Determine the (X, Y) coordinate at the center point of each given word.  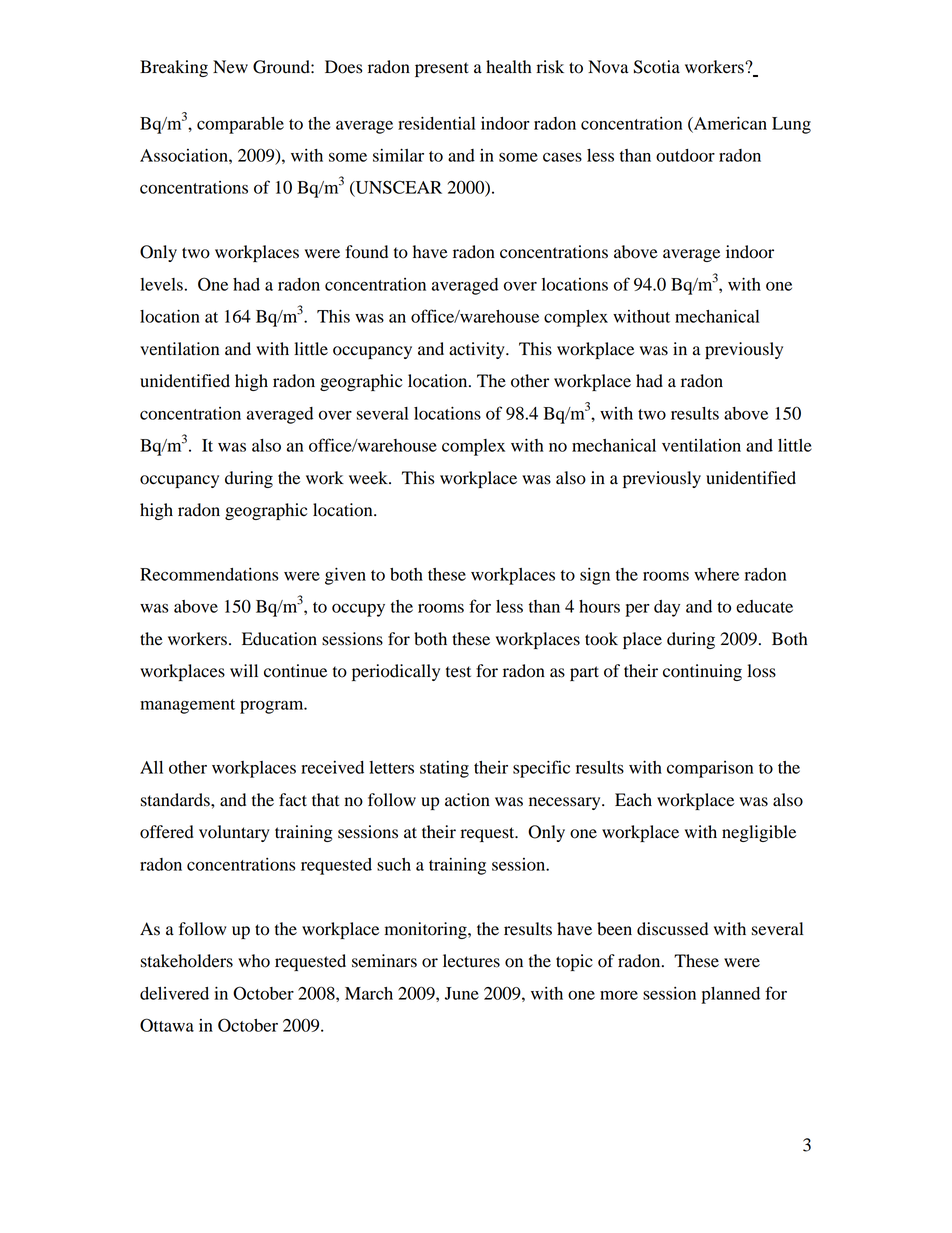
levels (161, 284)
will (244, 670)
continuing (702, 672)
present (442, 69)
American (729, 124)
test (458, 672)
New (230, 67)
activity (478, 350)
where (716, 574)
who (254, 961)
